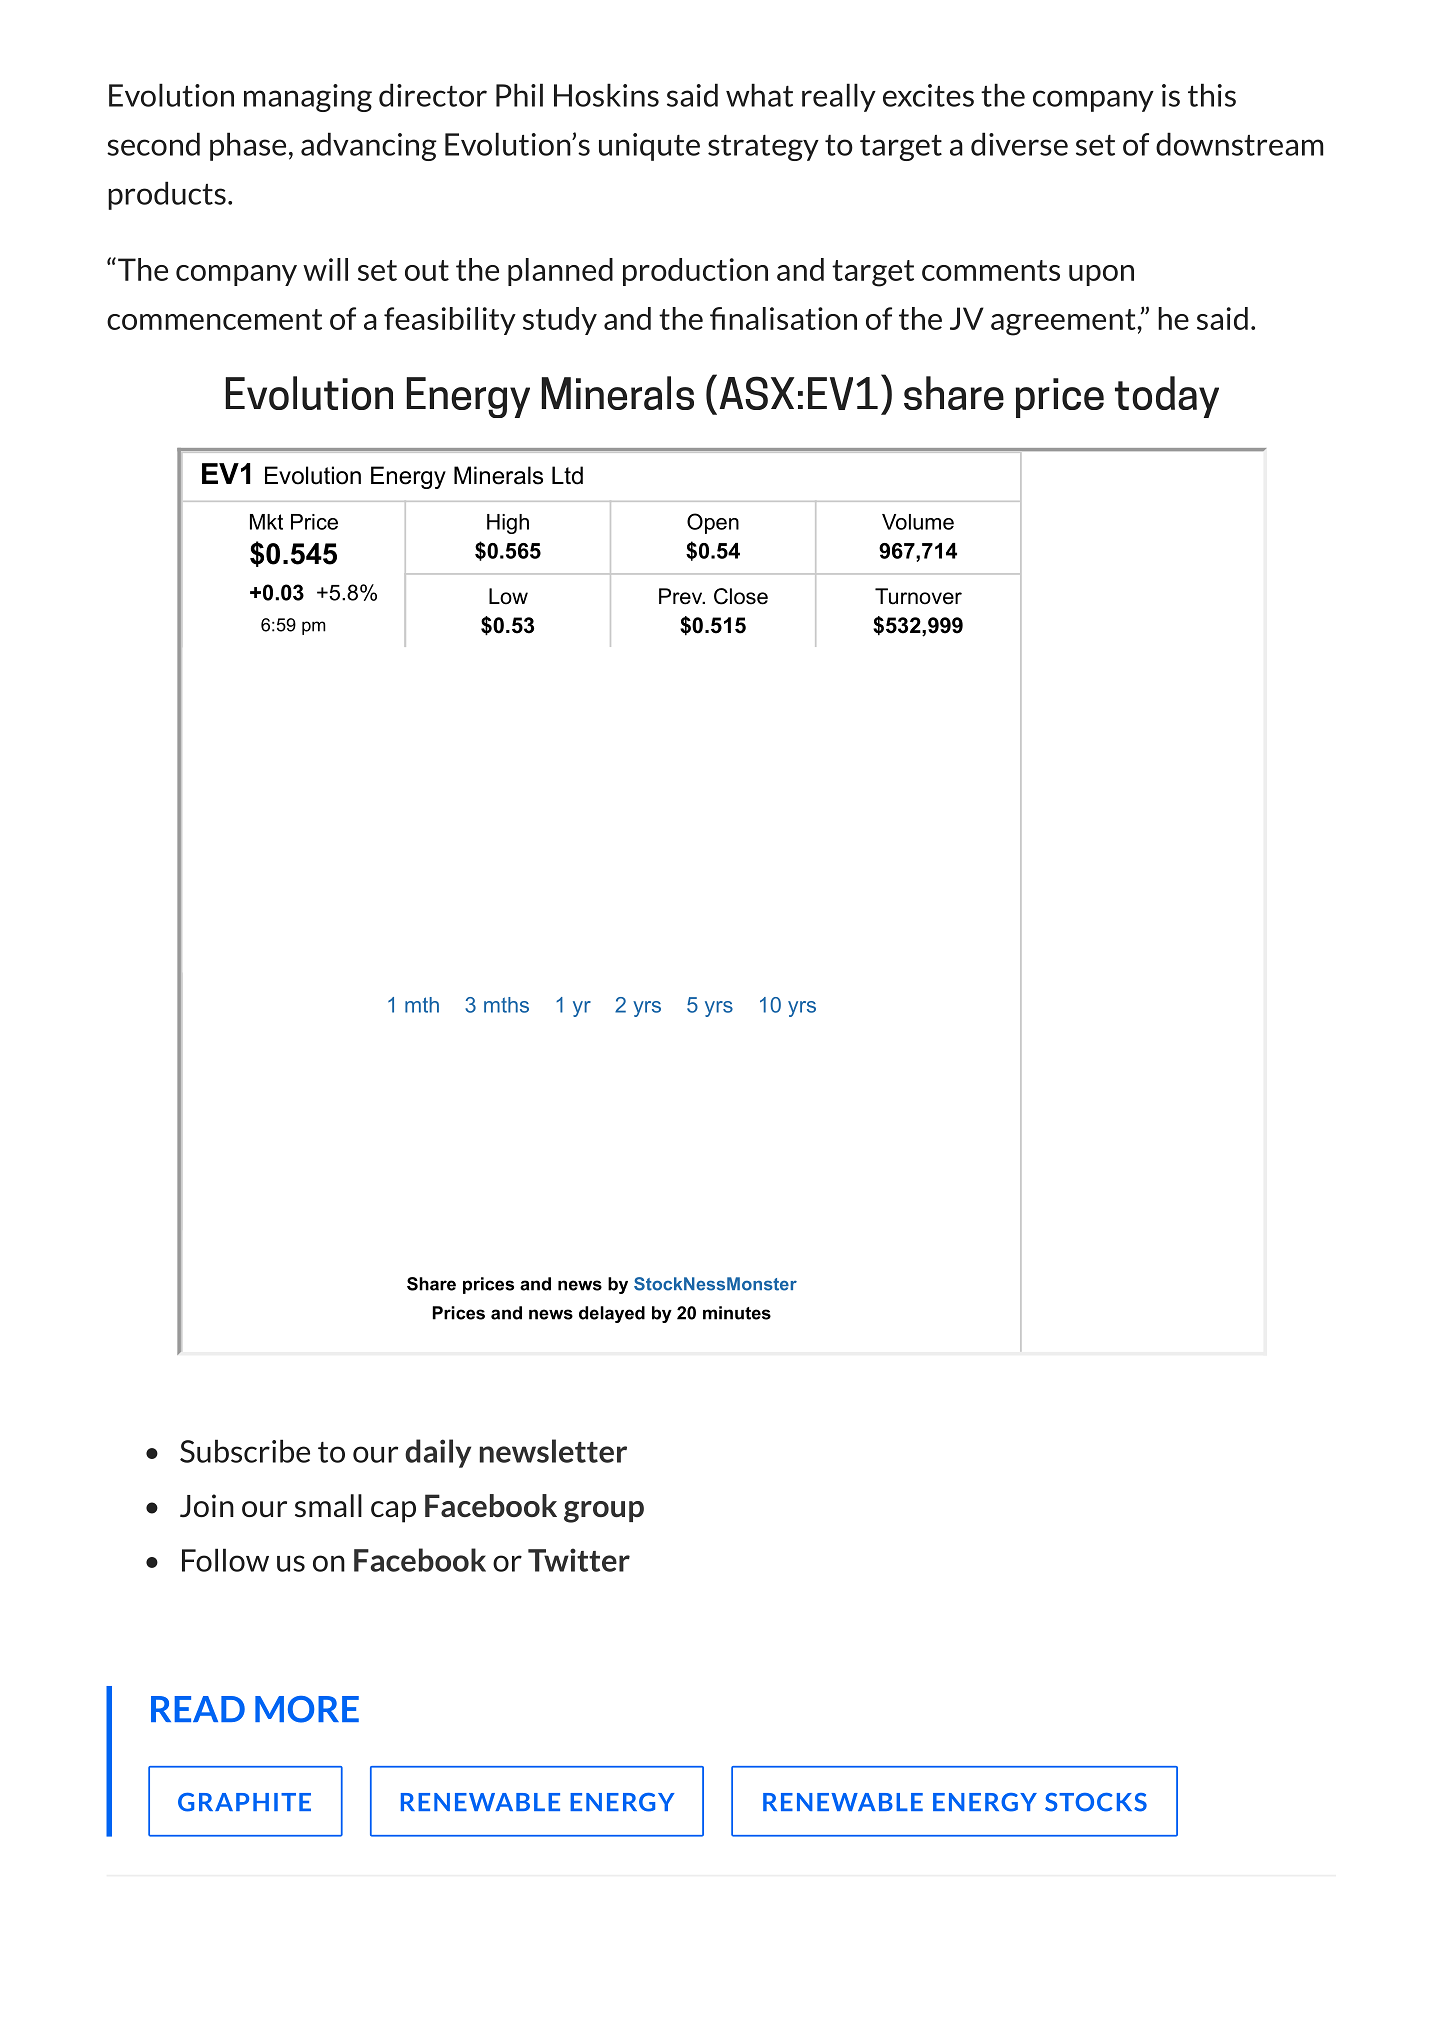 The image size is (1440, 2037). Describe the element at coordinates (579, 1560) in the screenshot. I see `Twitter` at that location.
